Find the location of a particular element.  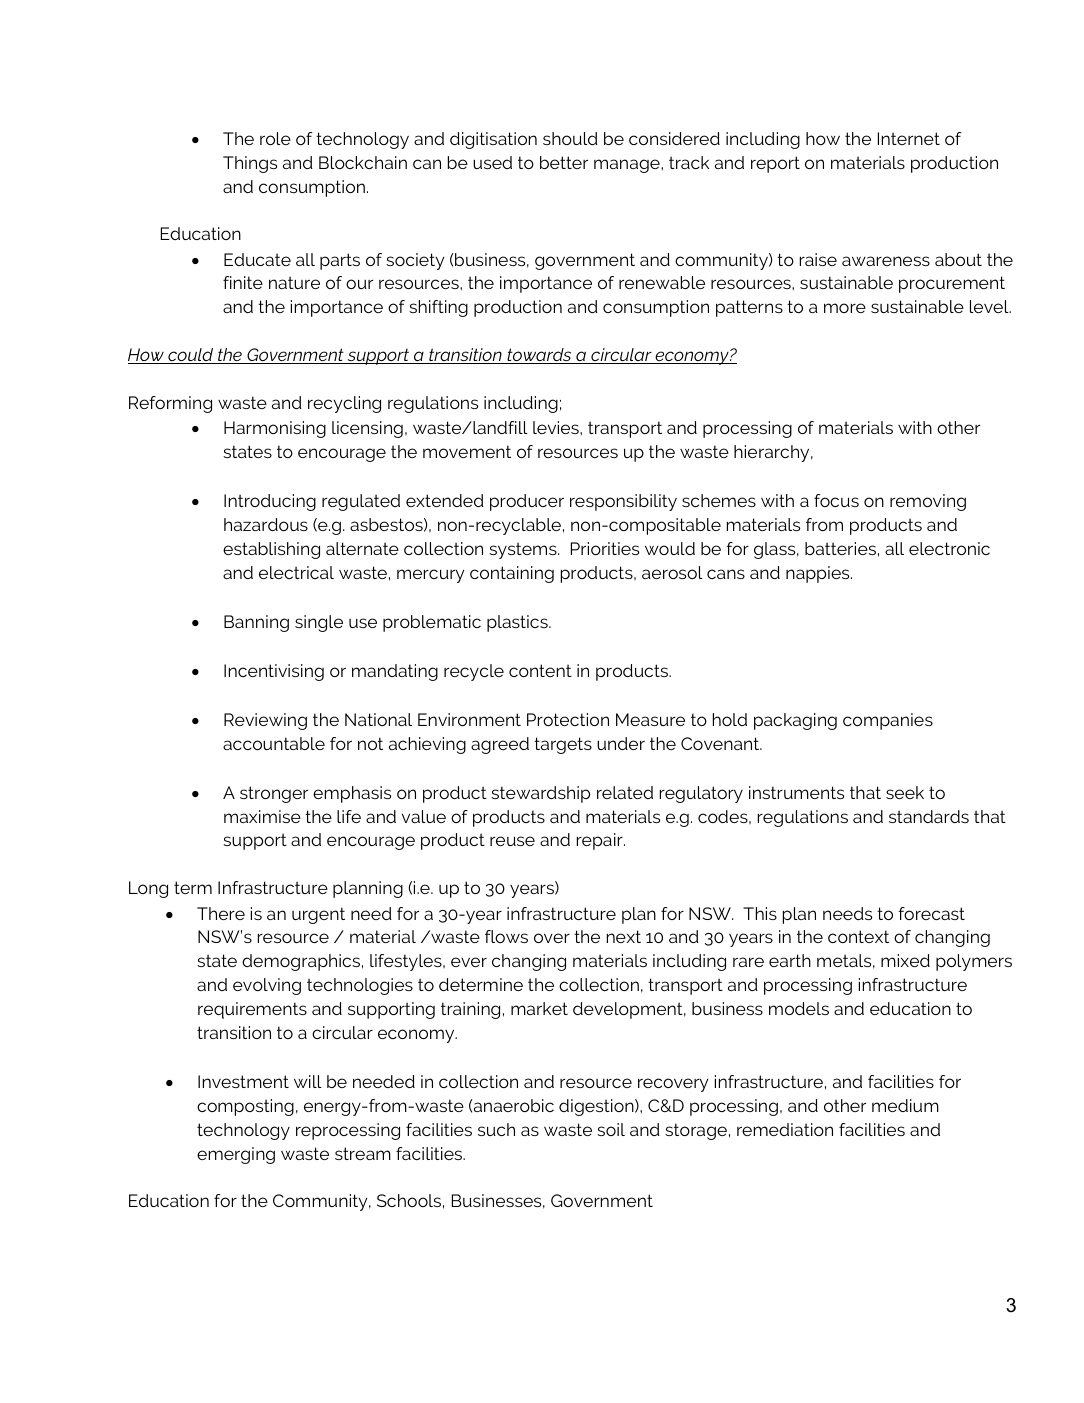

composting is located at coordinates (245, 1107).
